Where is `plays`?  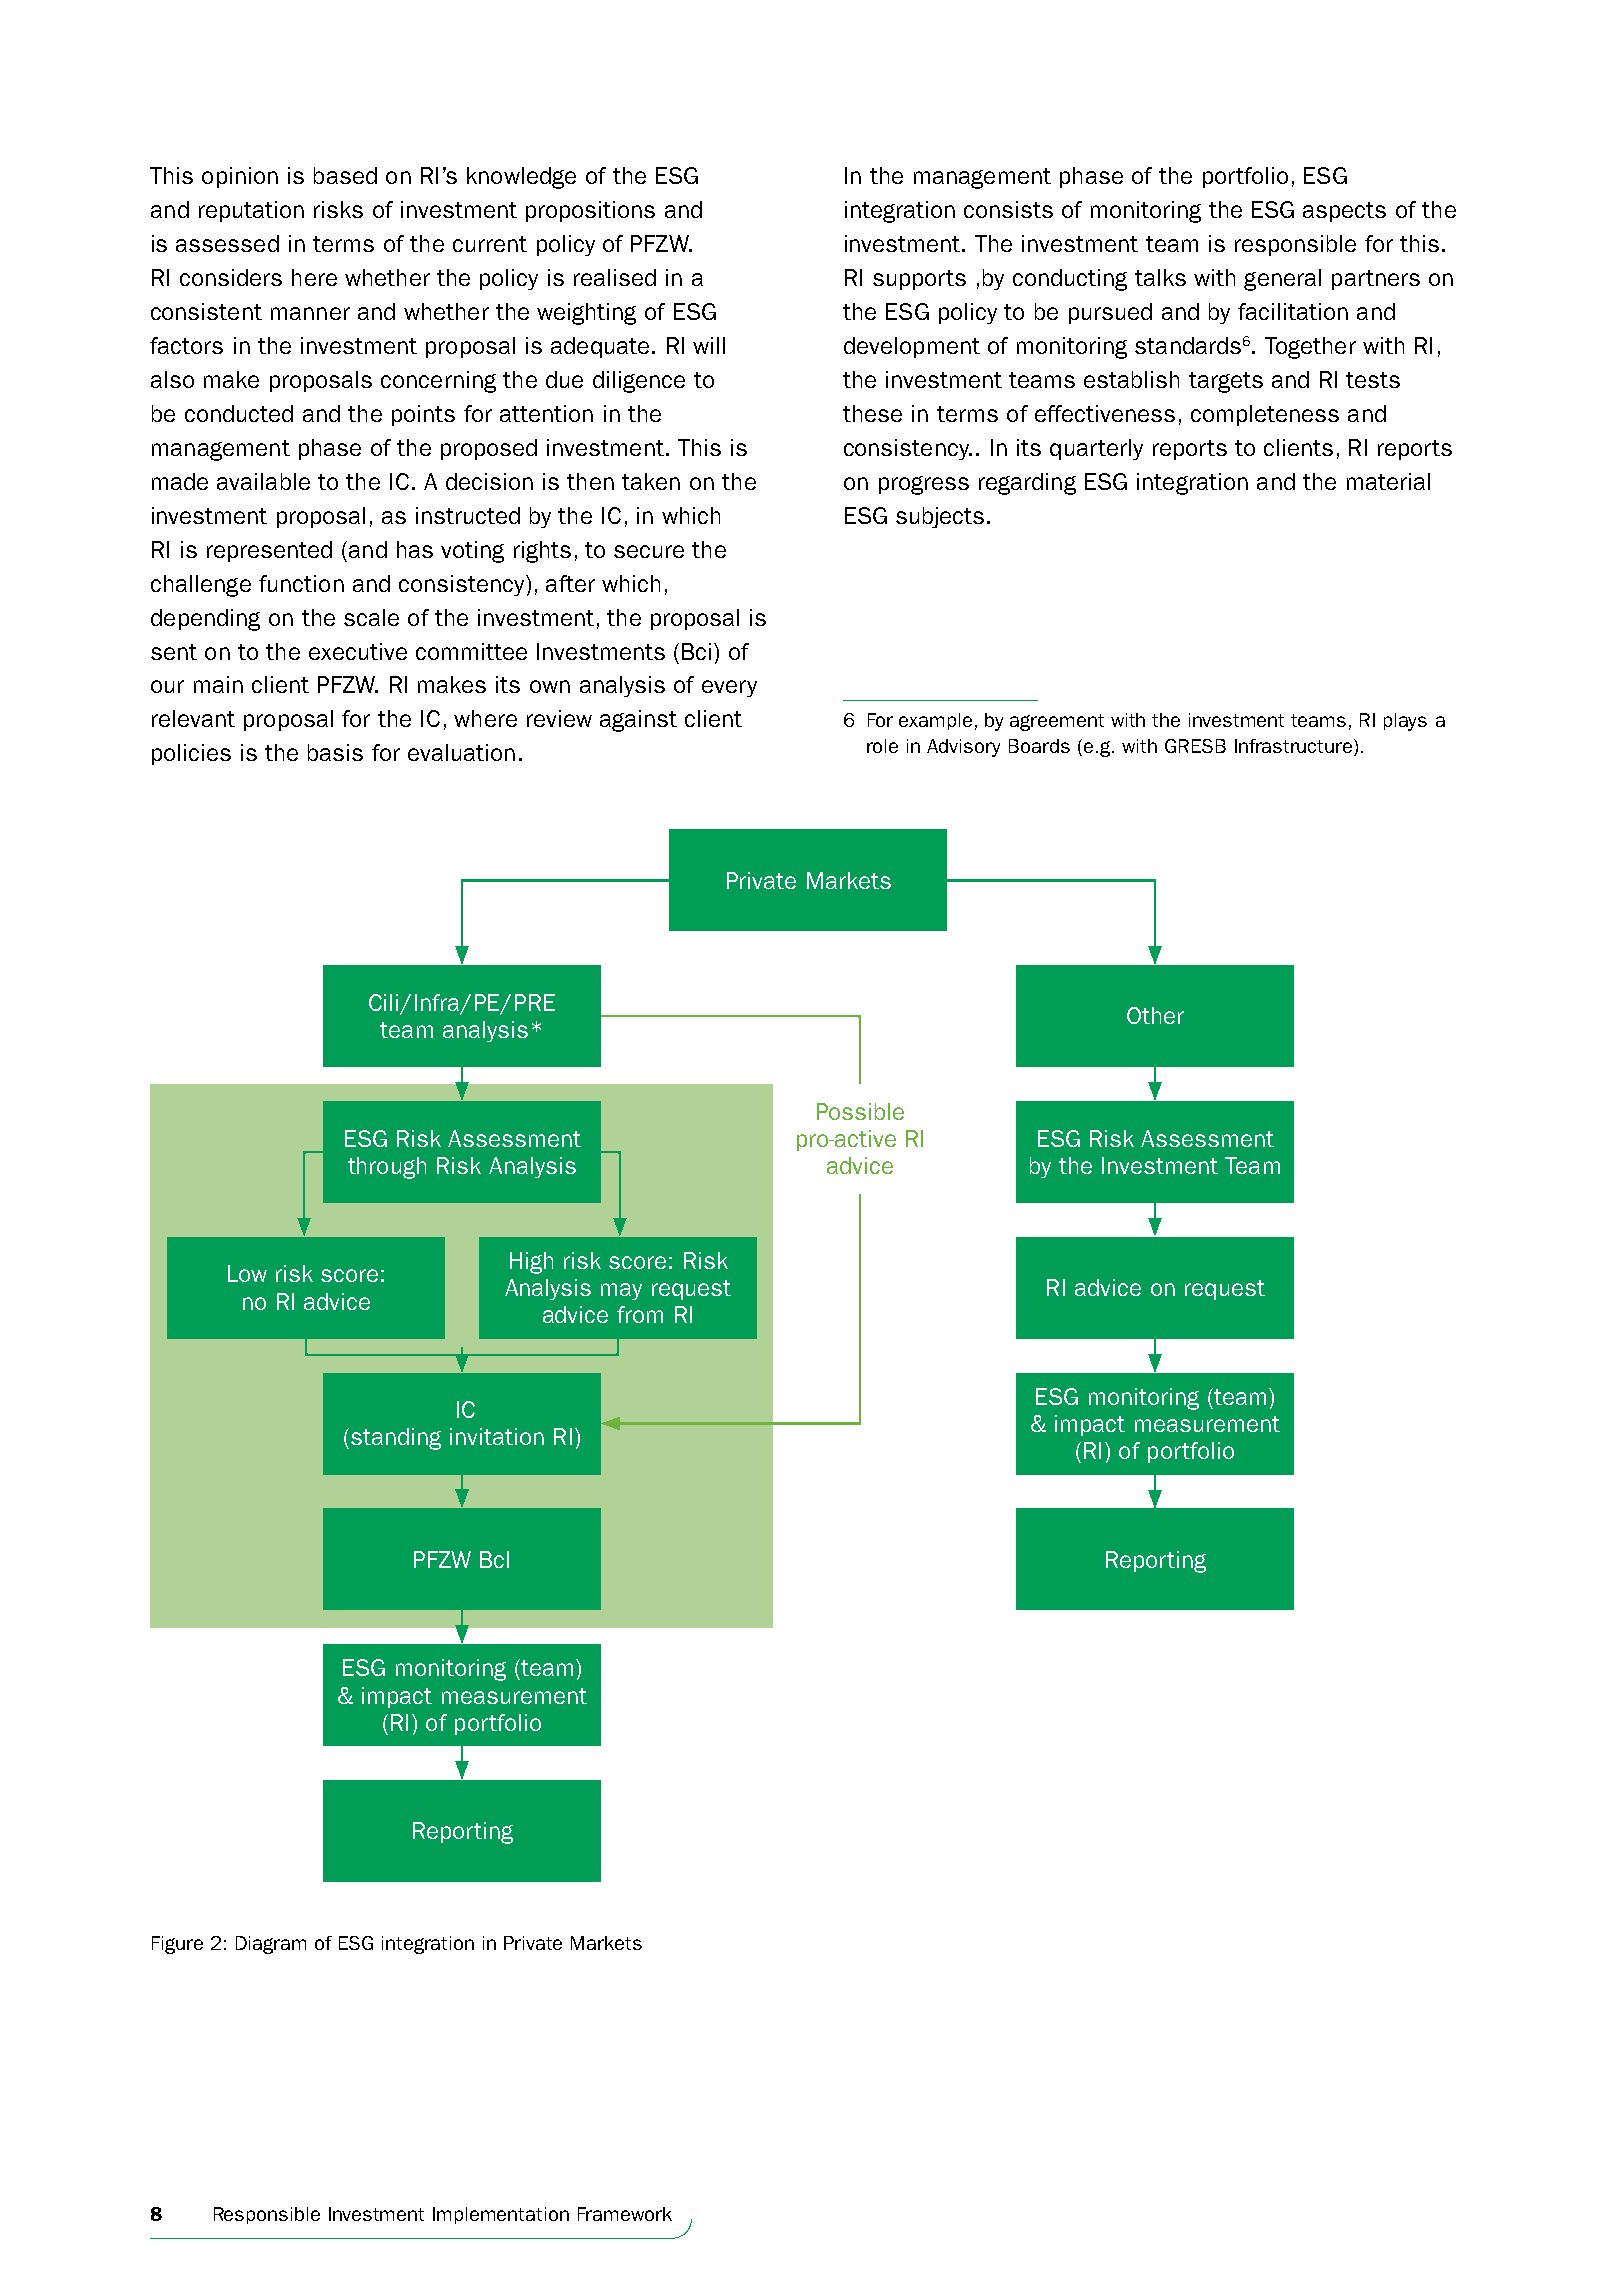
plays is located at coordinates (1405, 722).
